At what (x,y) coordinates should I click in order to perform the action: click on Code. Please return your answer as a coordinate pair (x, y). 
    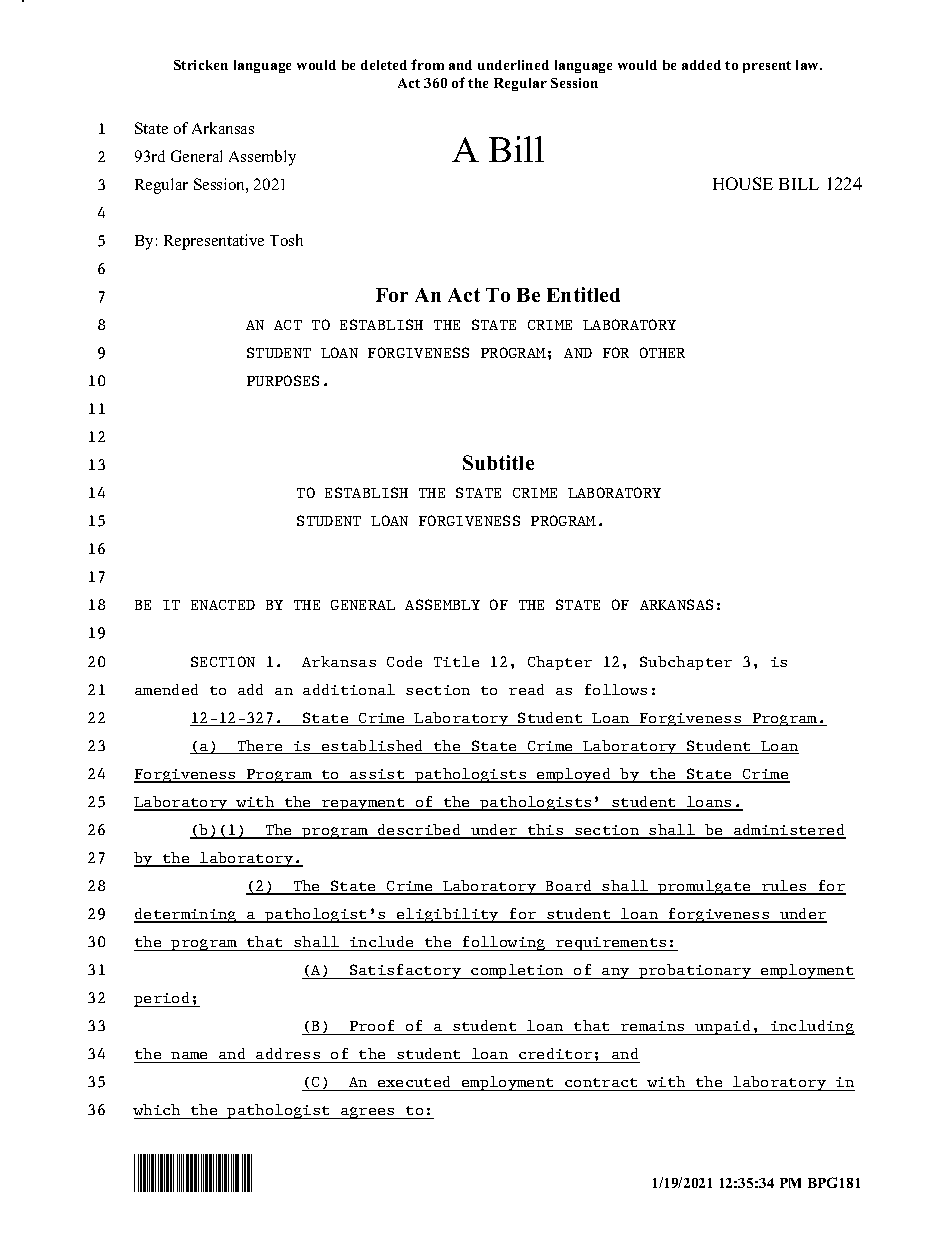
    Looking at the image, I should click on (404, 661).
